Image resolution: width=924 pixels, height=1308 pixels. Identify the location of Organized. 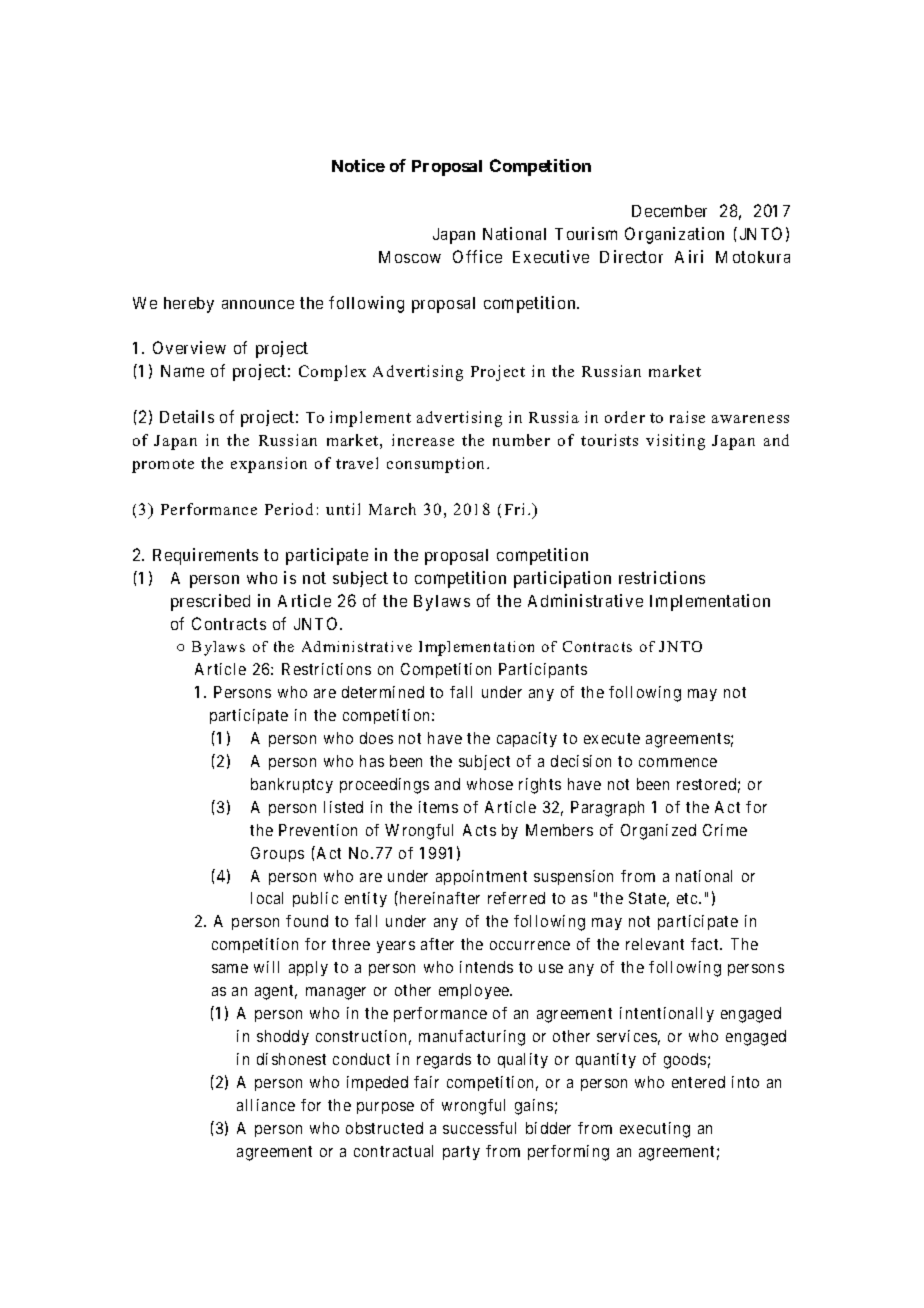
(658, 832).
